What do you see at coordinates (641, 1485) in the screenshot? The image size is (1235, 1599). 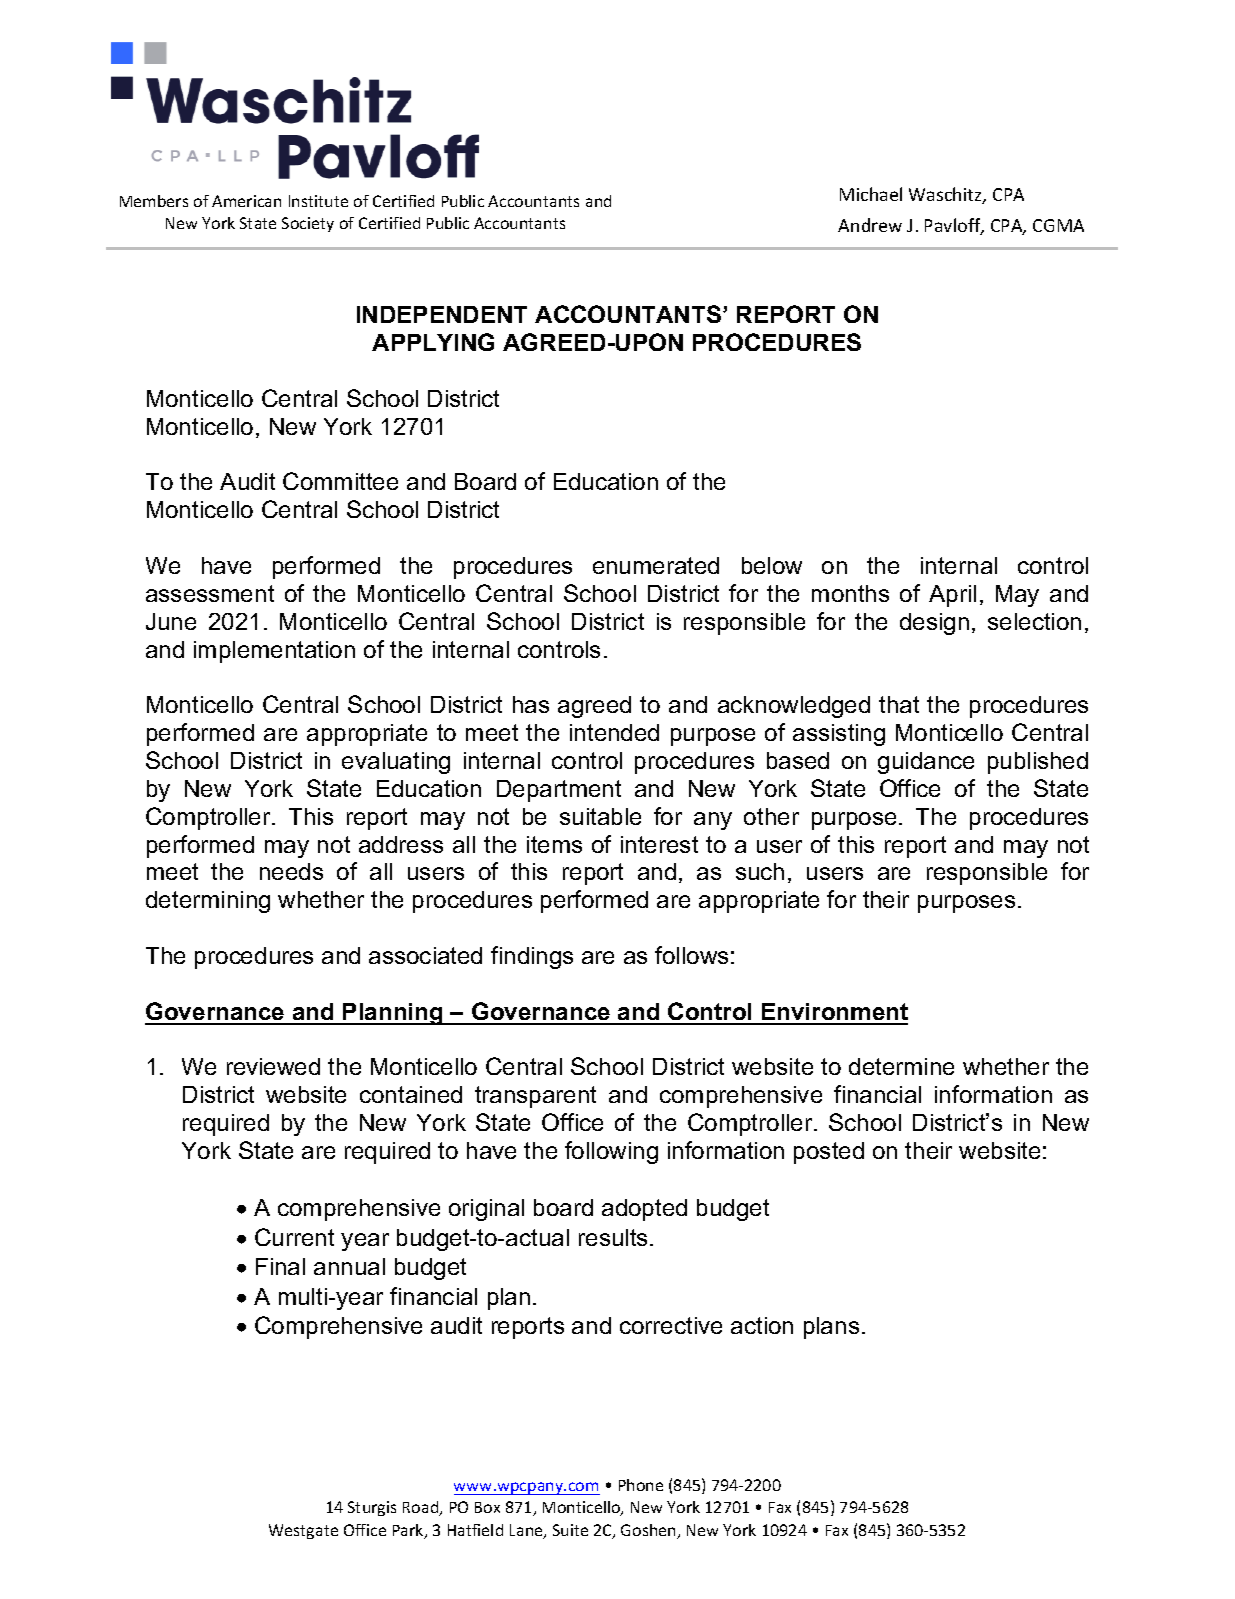 I see `Phone` at bounding box center [641, 1485].
